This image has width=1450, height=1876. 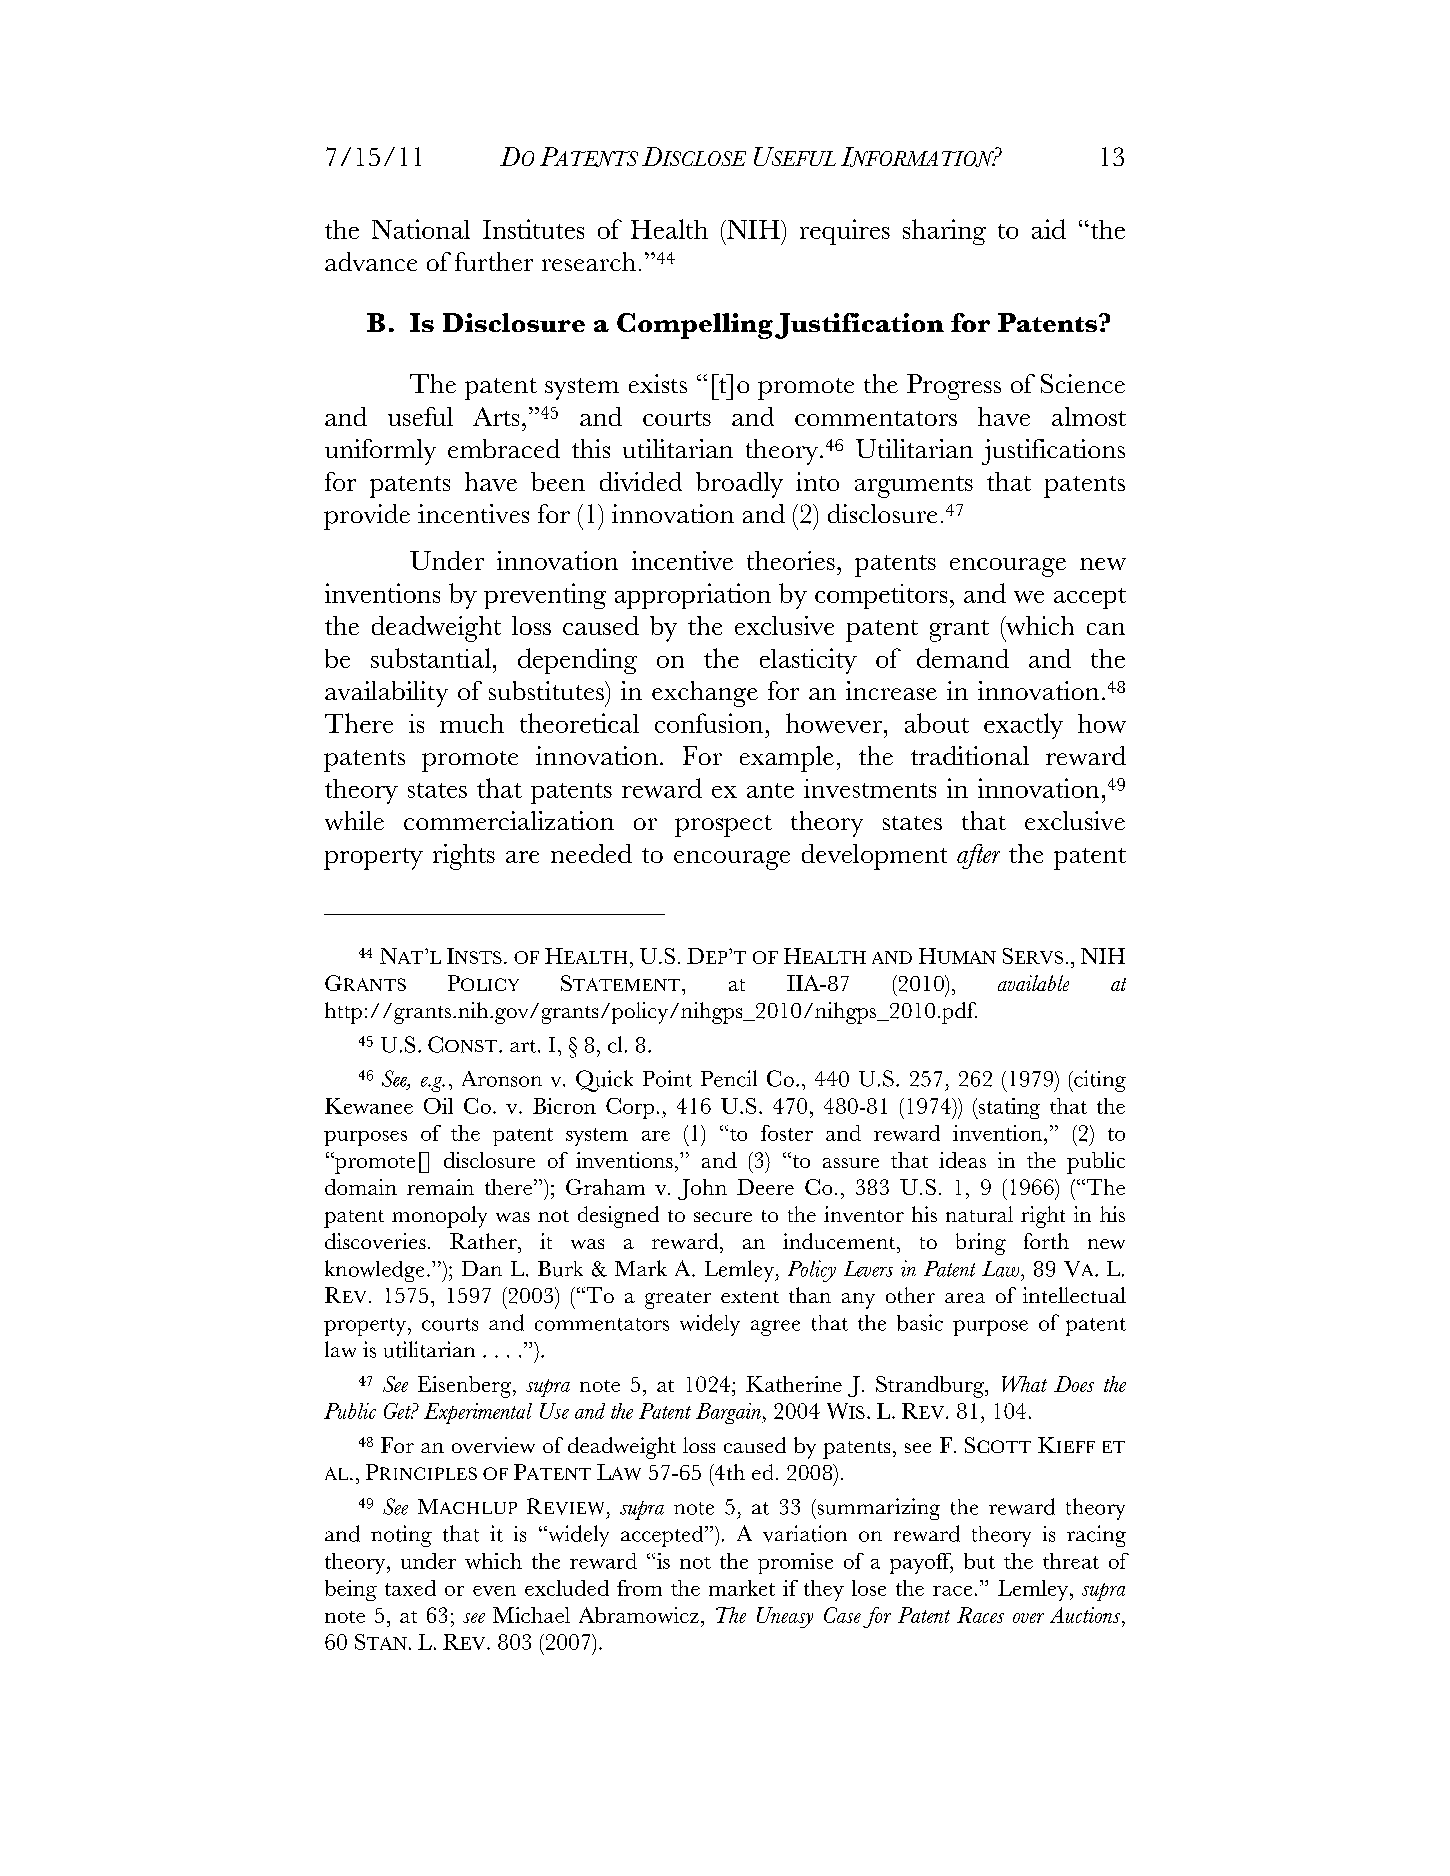 What do you see at coordinates (1008, 1108) in the image?
I see `stating` at bounding box center [1008, 1108].
